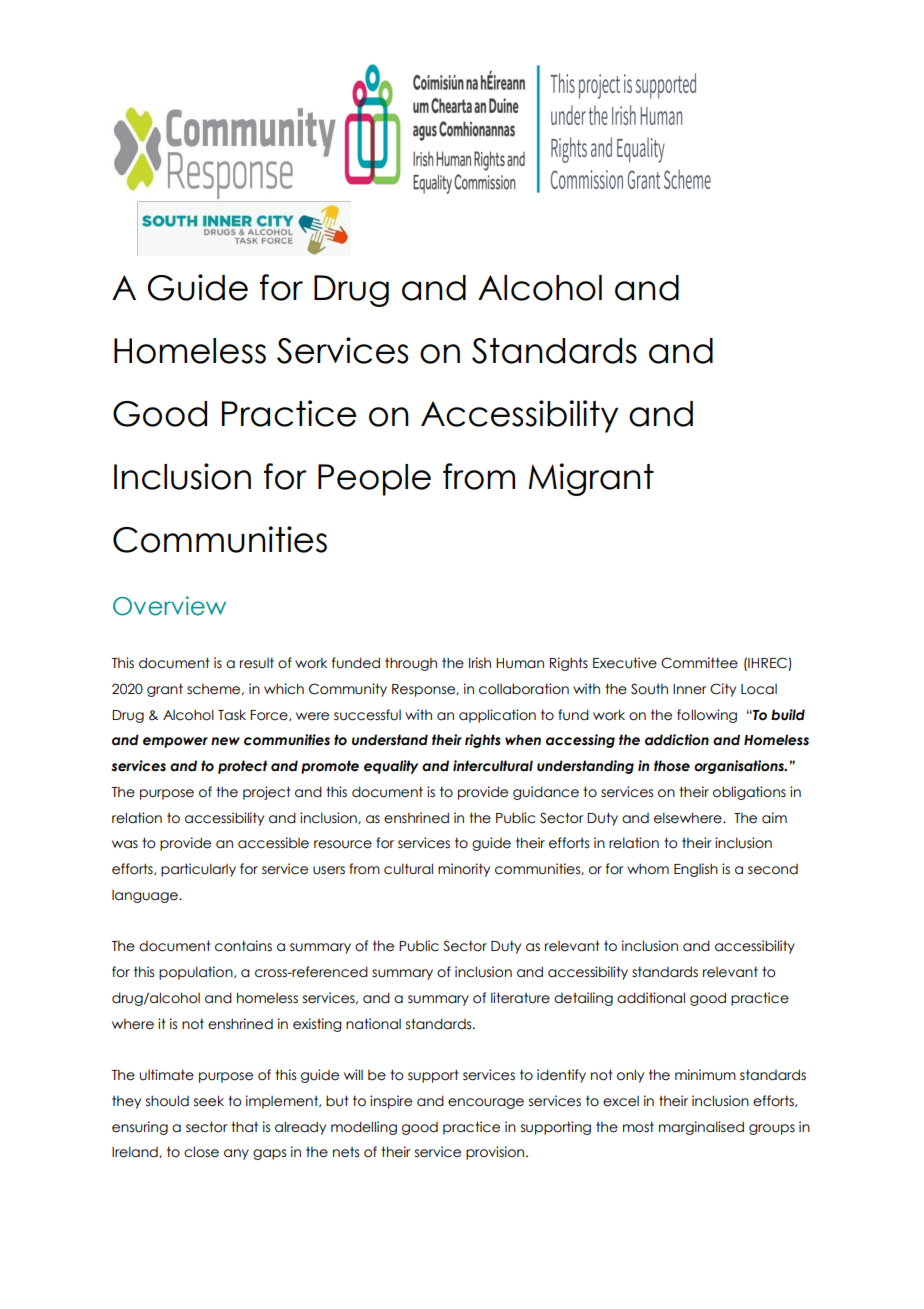  What do you see at coordinates (701, 1128) in the document?
I see `marginalised` at bounding box center [701, 1128].
